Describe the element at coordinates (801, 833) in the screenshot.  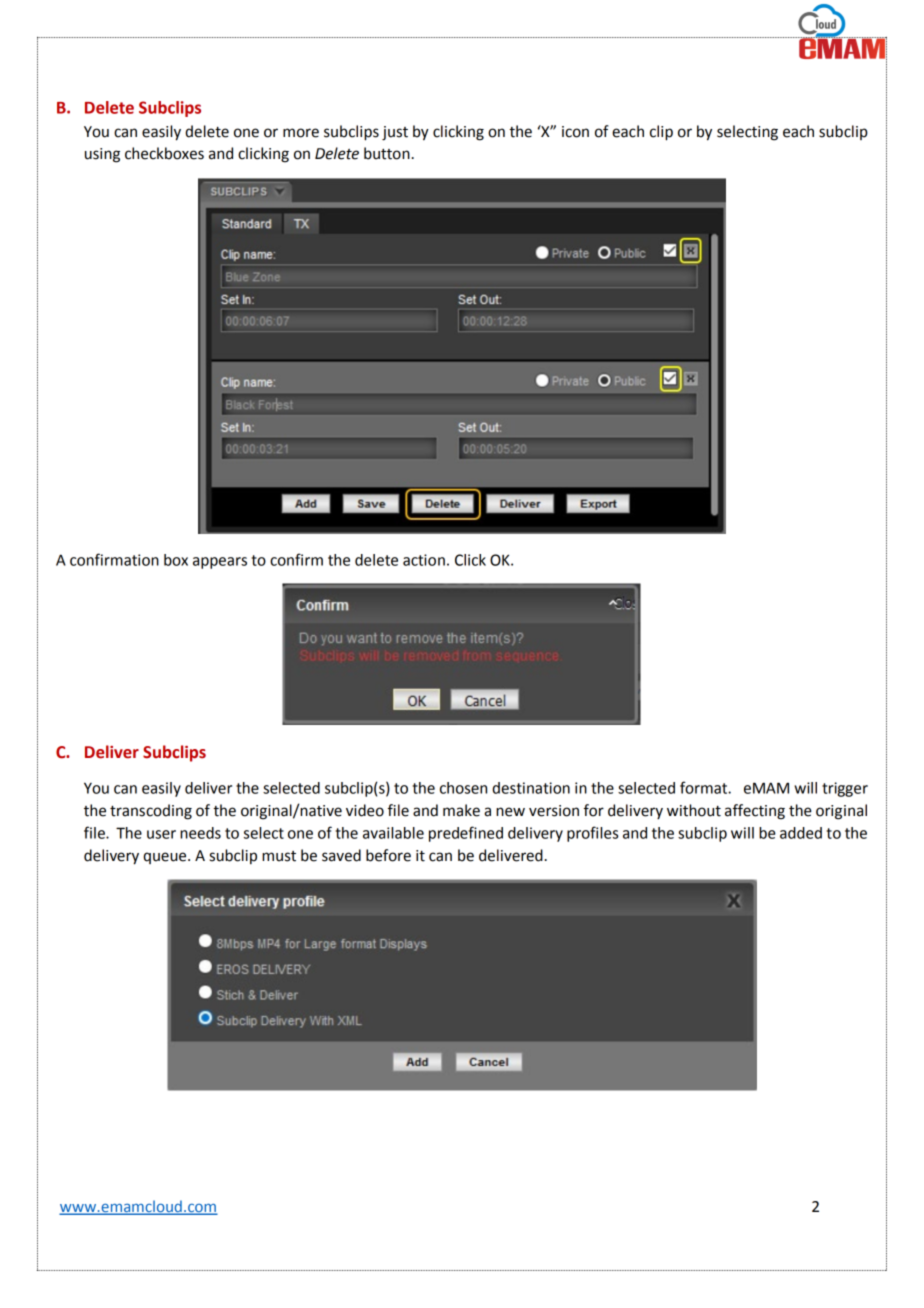
I see `added` at that location.
